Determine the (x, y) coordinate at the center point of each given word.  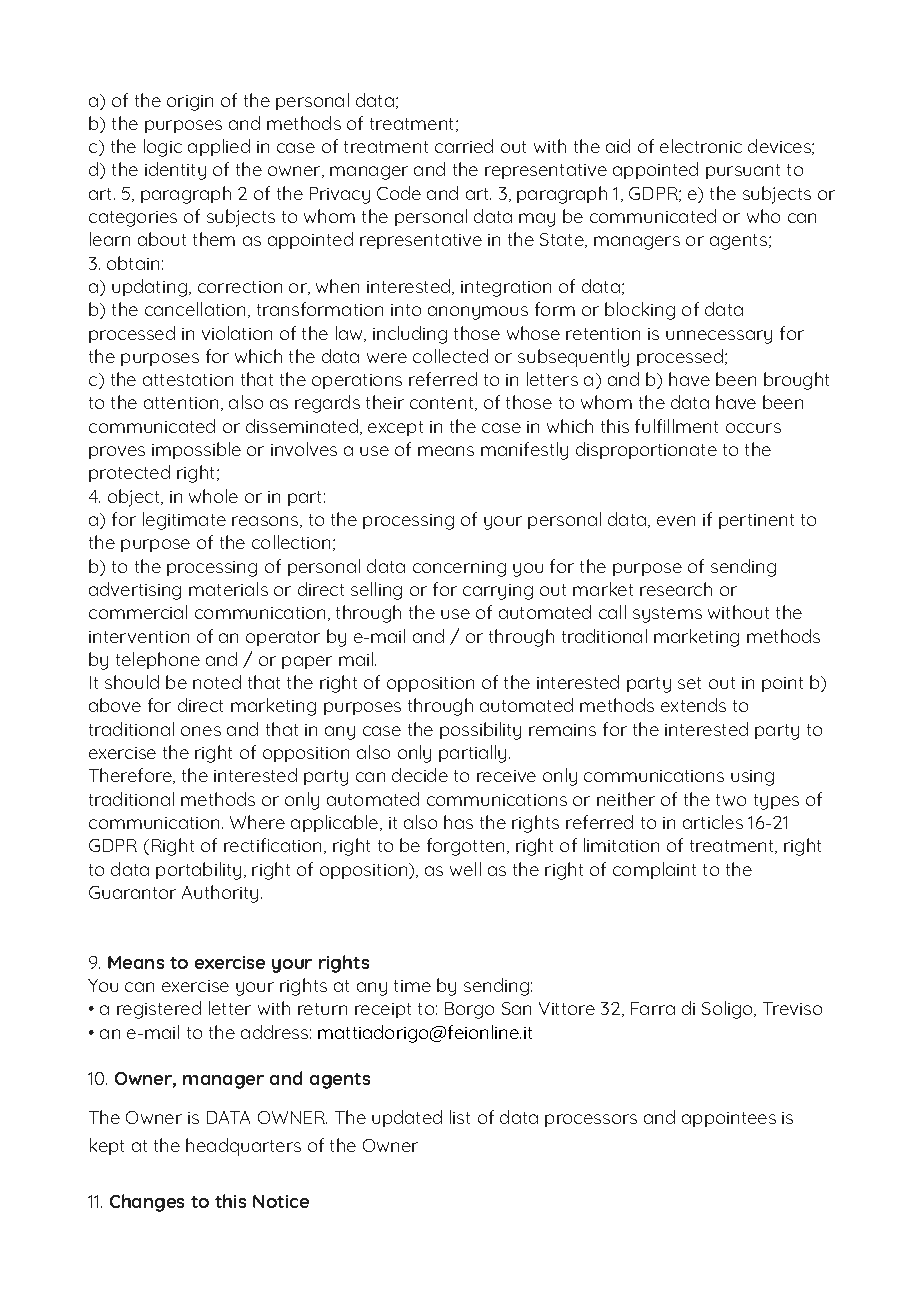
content (443, 404)
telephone (158, 660)
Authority (220, 894)
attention (181, 403)
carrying (498, 592)
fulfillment (676, 426)
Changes (147, 1203)
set (689, 683)
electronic (701, 146)
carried (464, 146)
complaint (654, 870)
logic (163, 148)
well (465, 869)
